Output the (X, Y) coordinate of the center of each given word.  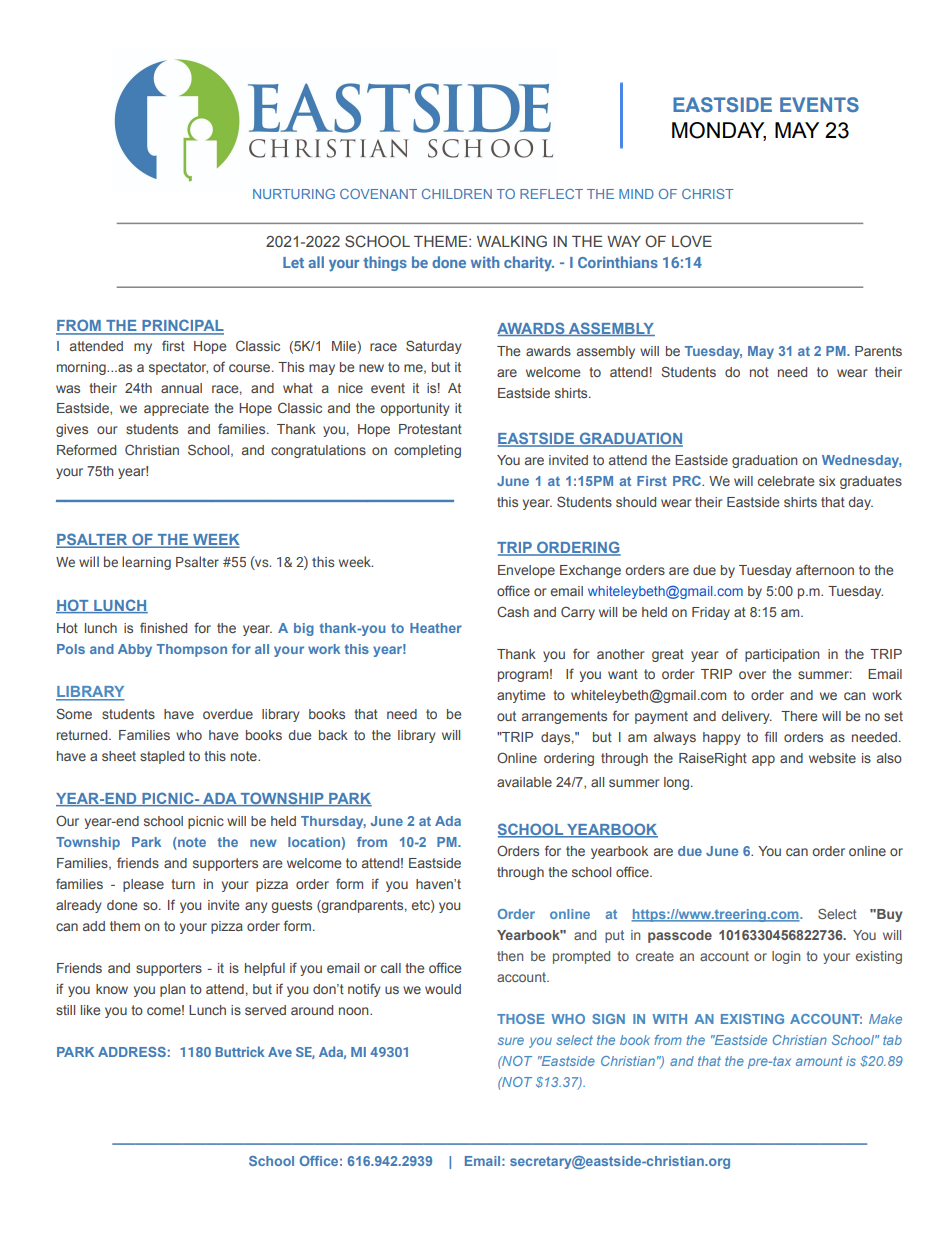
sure (511, 1041)
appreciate (176, 409)
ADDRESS (132, 1052)
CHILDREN (457, 194)
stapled (162, 757)
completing (427, 451)
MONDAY (719, 131)
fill (771, 736)
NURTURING (294, 194)
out (506, 716)
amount (819, 1061)
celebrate (786, 481)
